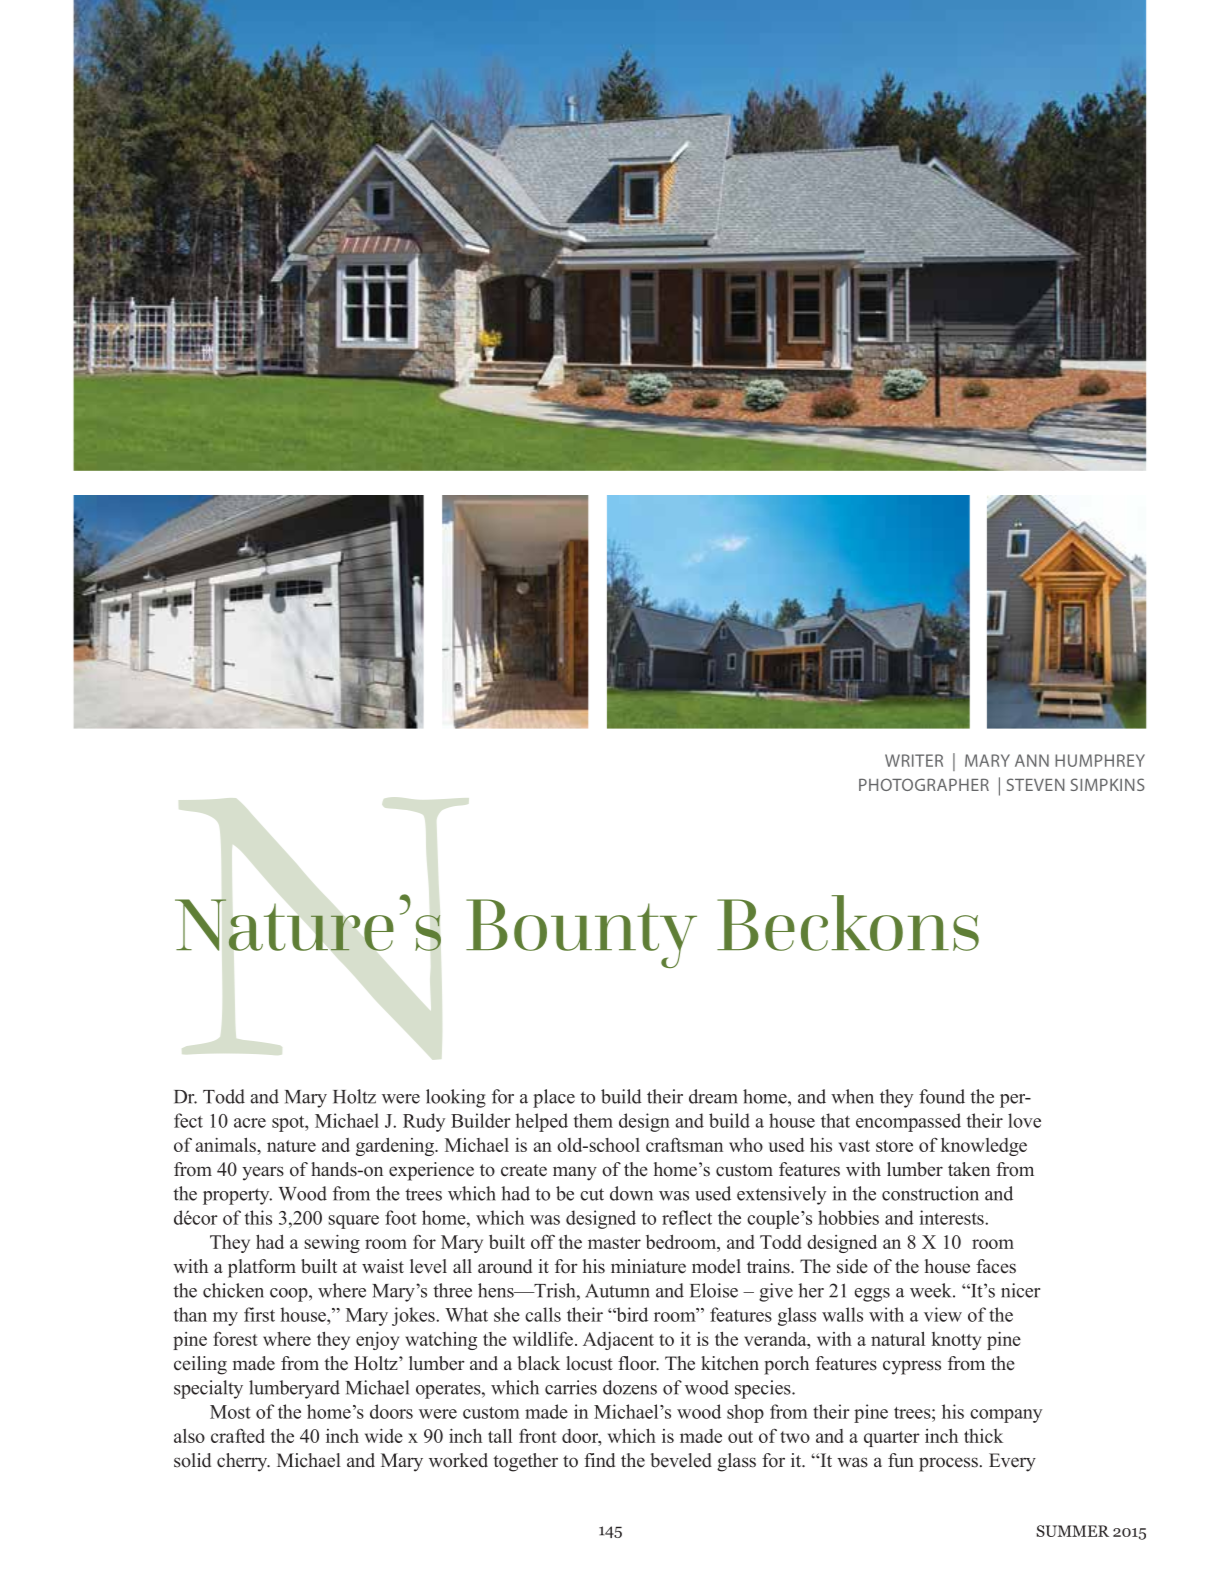  What do you see at coordinates (618, 1341) in the image?
I see `Adjacent` at bounding box center [618, 1341].
